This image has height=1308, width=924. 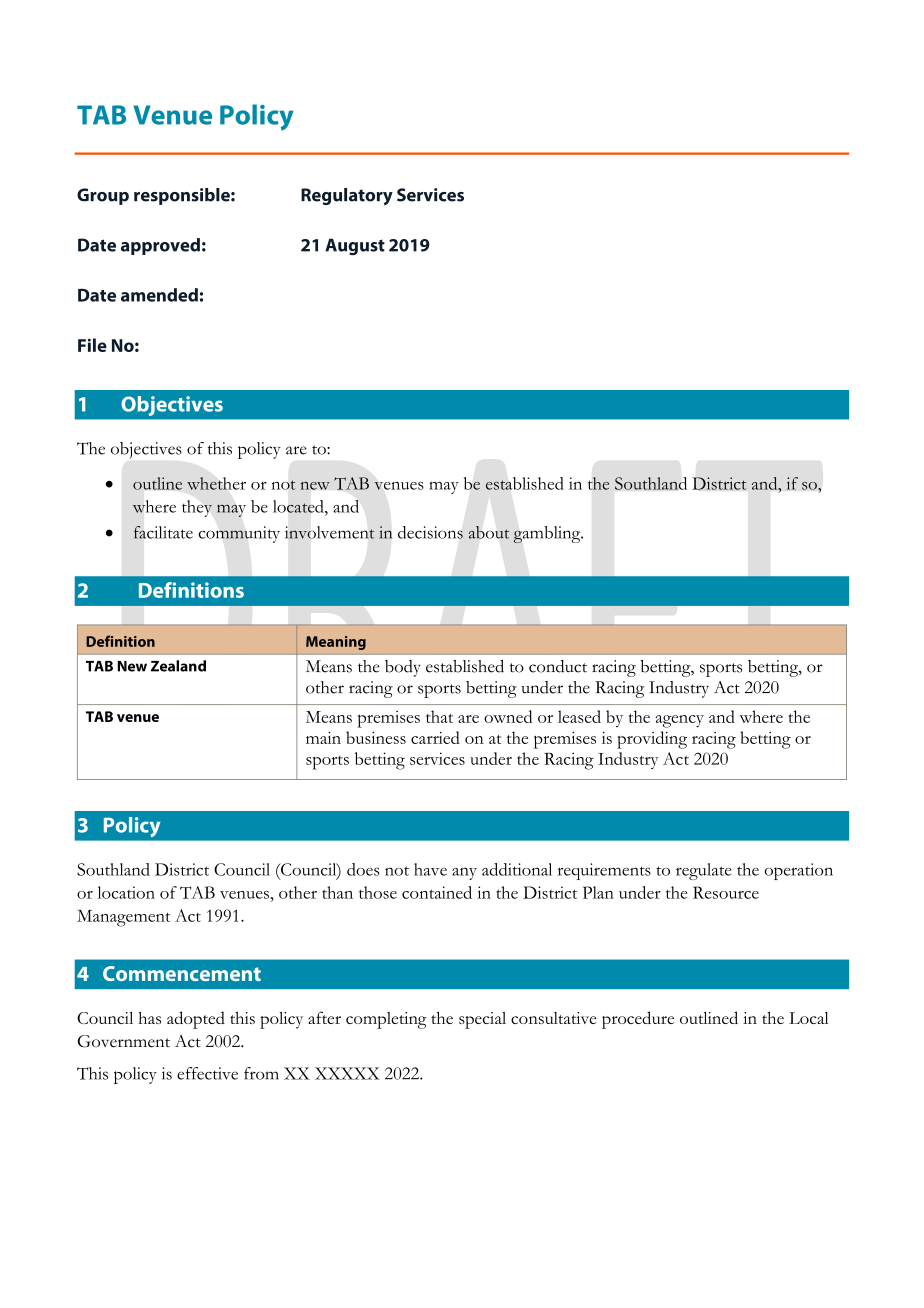 I want to click on main, so click(x=323, y=738).
